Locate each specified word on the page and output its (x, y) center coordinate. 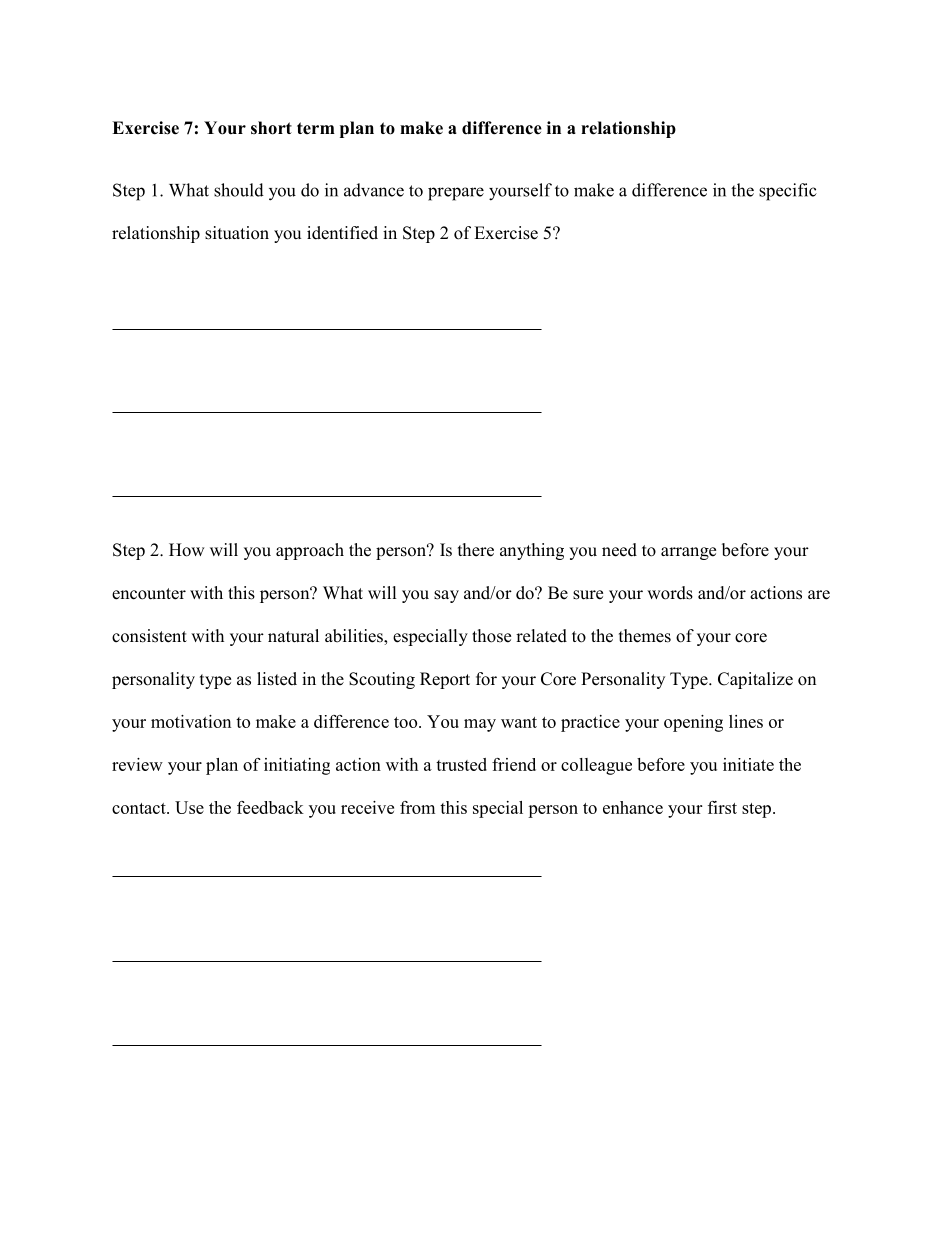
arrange (688, 553)
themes (645, 636)
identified (342, 233)
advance (374, 190)
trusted (461, 764)
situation (237, 233)
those (491, 636)
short (271, 128)
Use (189, 807)
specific (788, 192)
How (187, 550)
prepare (456, 194)
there (476, 550)
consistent (149, 636)
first (722, 807)
